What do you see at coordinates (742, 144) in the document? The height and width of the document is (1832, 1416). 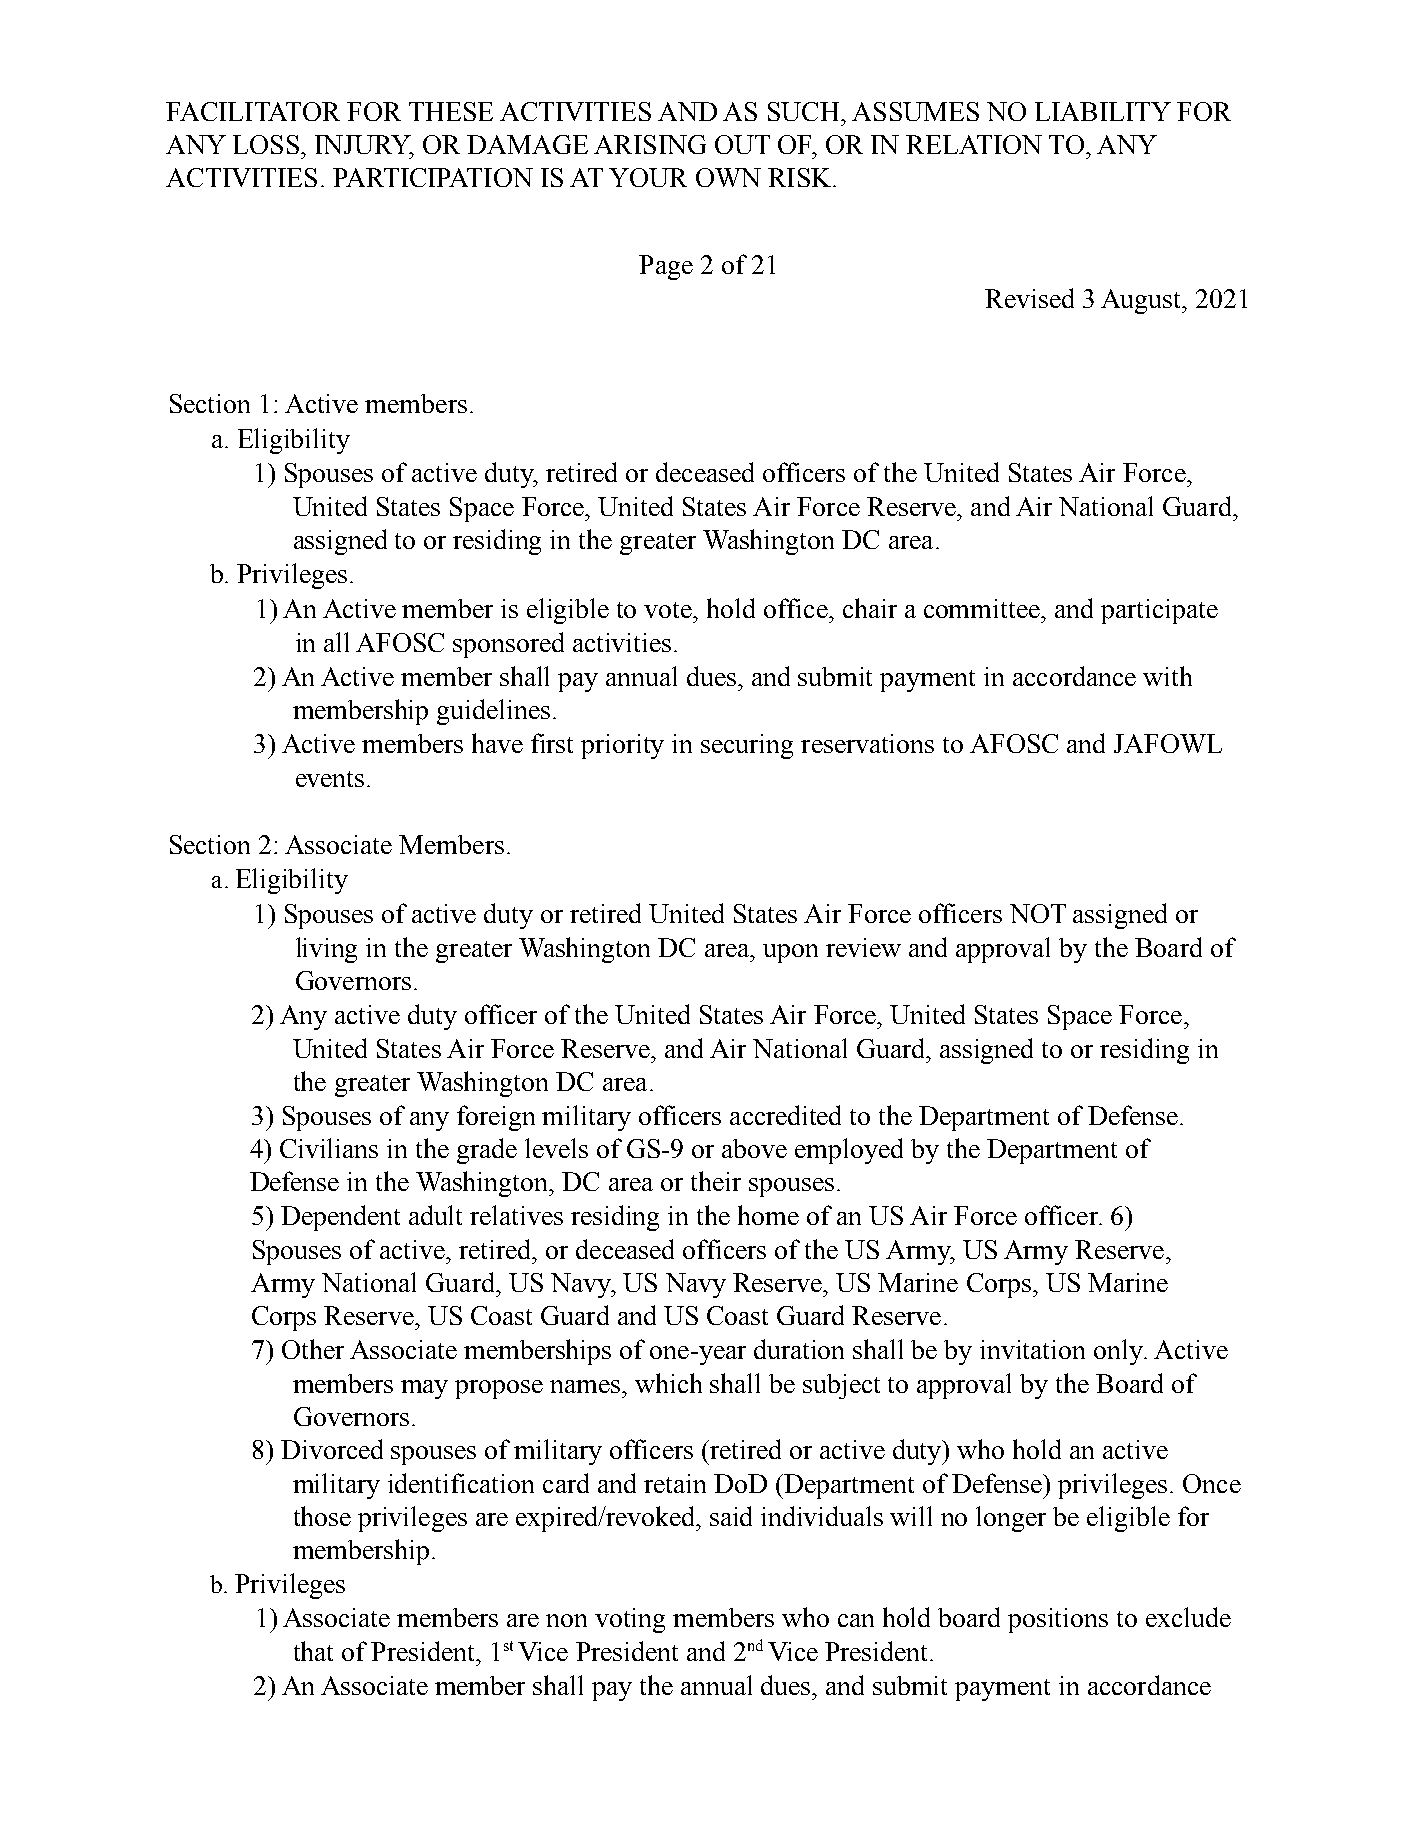 I see `OUT` at bounding box center [742, 144].
